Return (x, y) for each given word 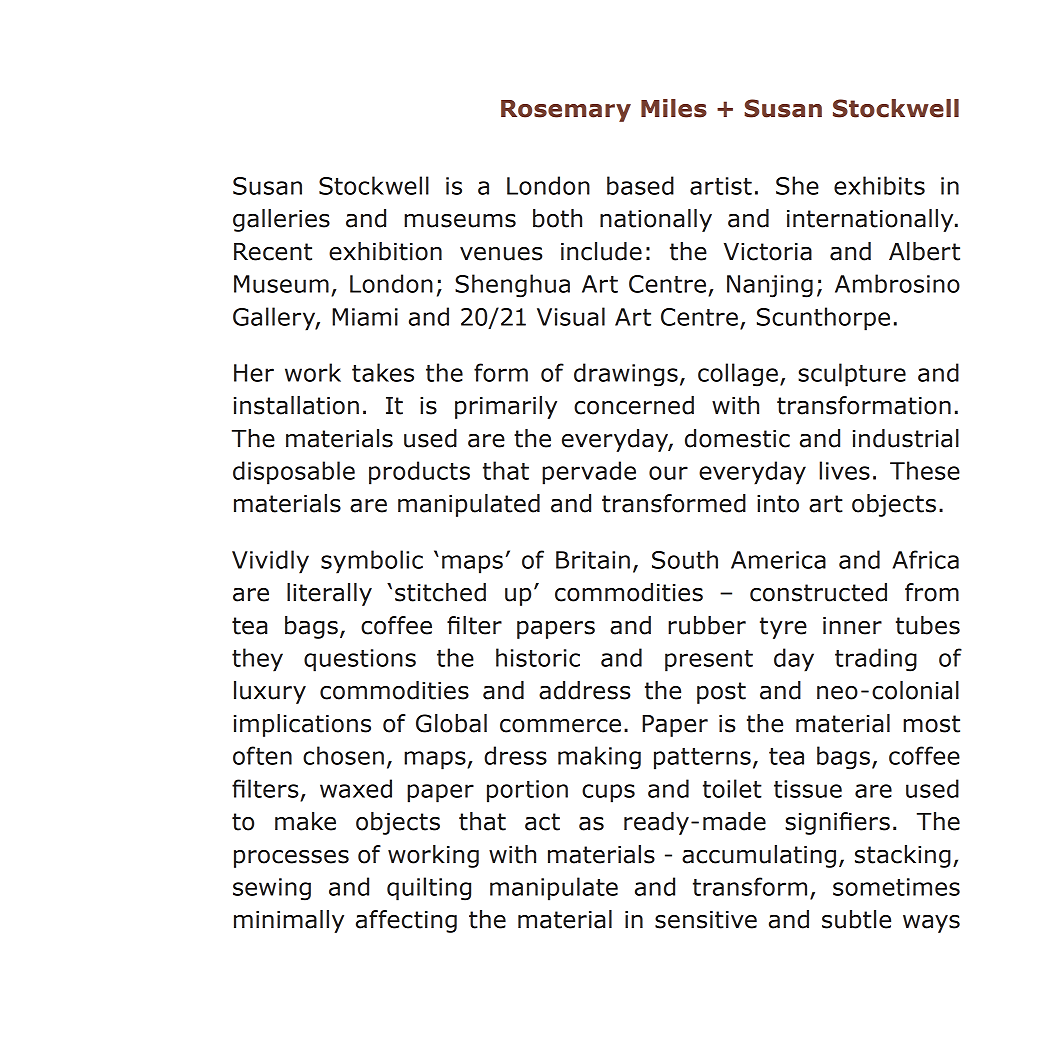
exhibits (879, 185)
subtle (856, 919)
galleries (281, 220)
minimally (289, 921)
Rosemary (566, 111)
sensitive (706, 920)
